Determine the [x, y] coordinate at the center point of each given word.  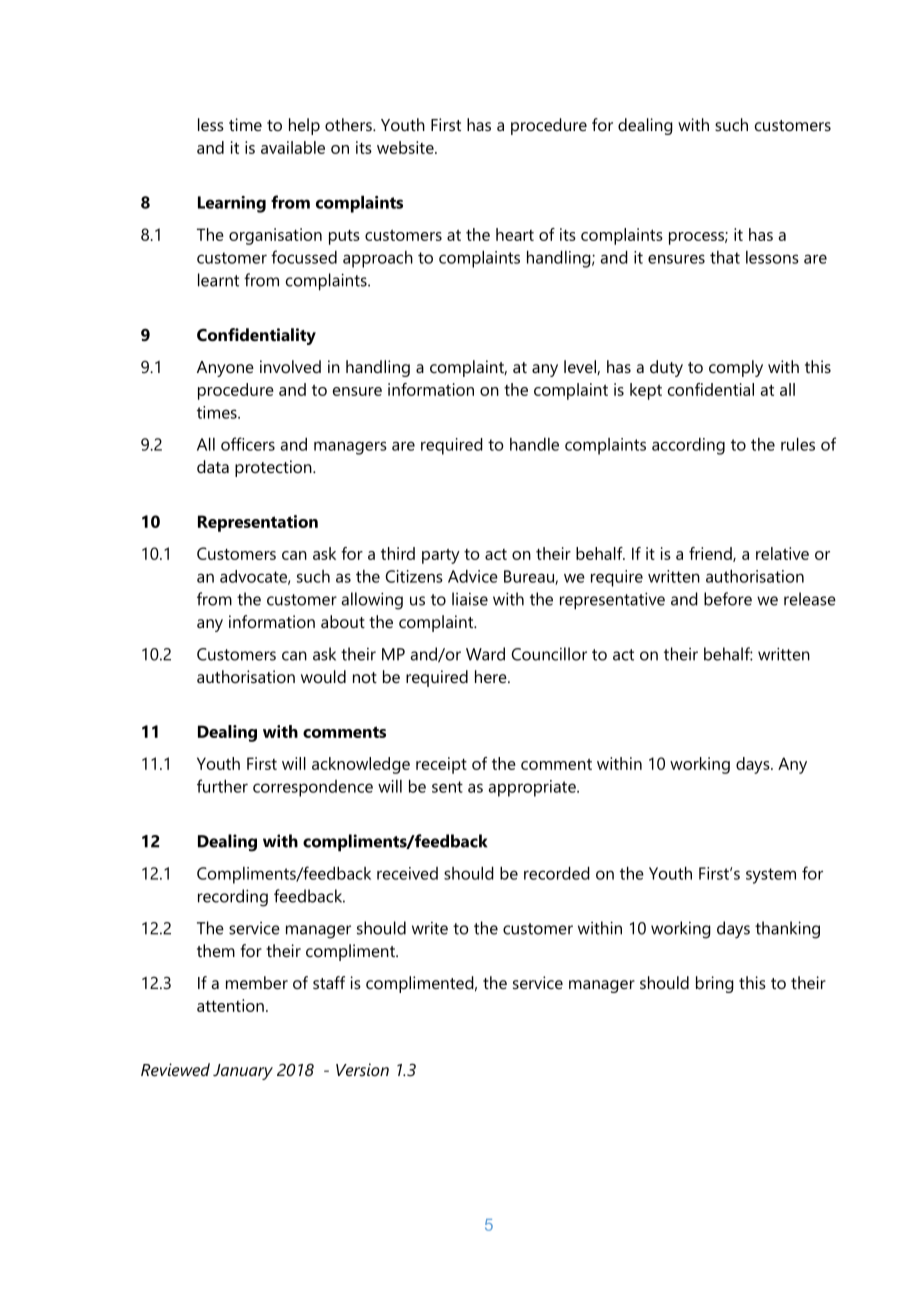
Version [362, 1069]
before [728, 599]
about [343, 621]
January [243, 1072]
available [293, 147]
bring [715, 984]
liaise [470, 599]
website [406, 147]
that [725, 257]
